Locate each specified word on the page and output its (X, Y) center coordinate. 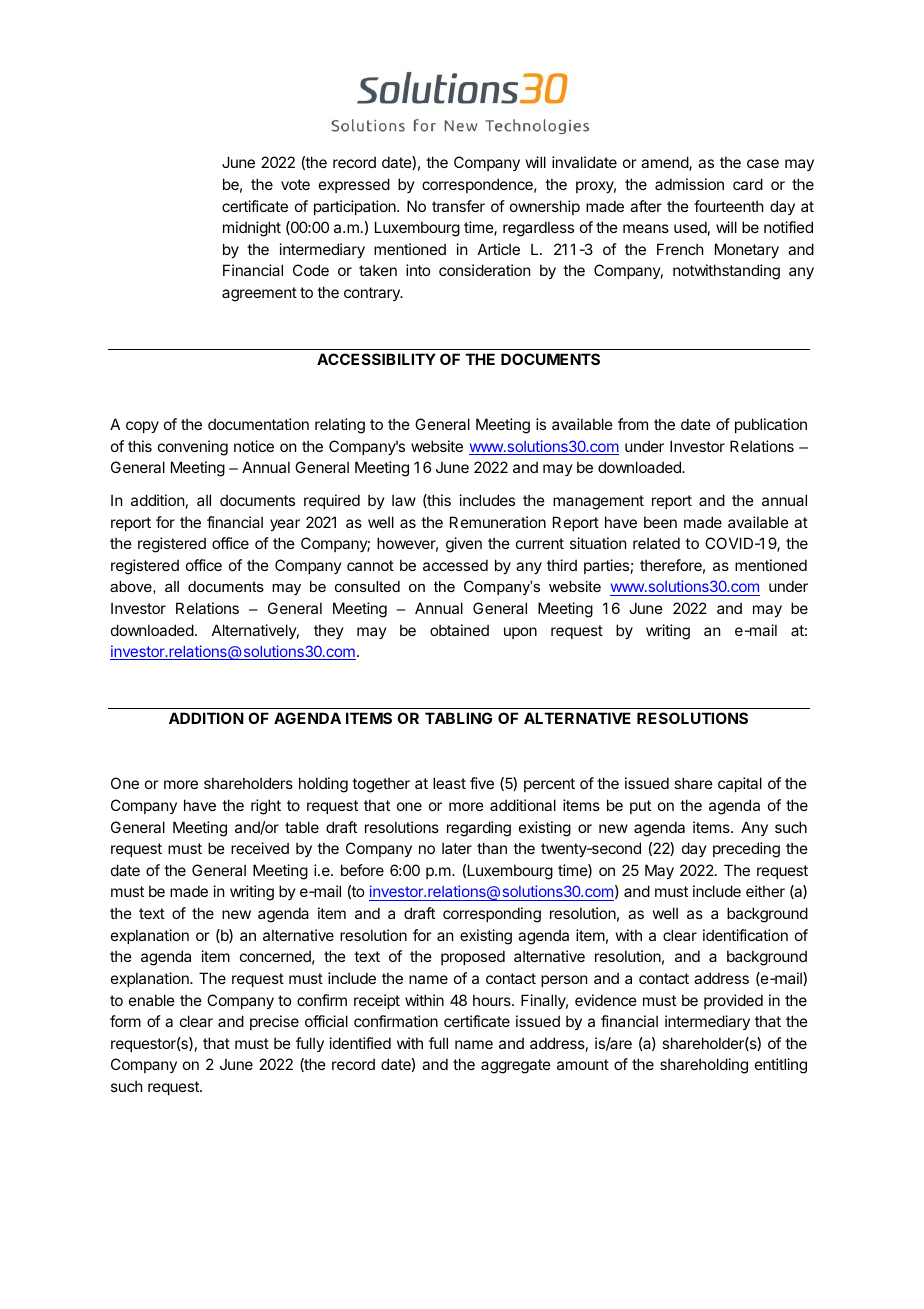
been (660, 522)
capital (740, 784)
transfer (458, 206)
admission (689, 184)
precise (274, 1022)
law (404, 500)
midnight (252, 229)
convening (193, 448)
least (449, 783)
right (266, 807)
